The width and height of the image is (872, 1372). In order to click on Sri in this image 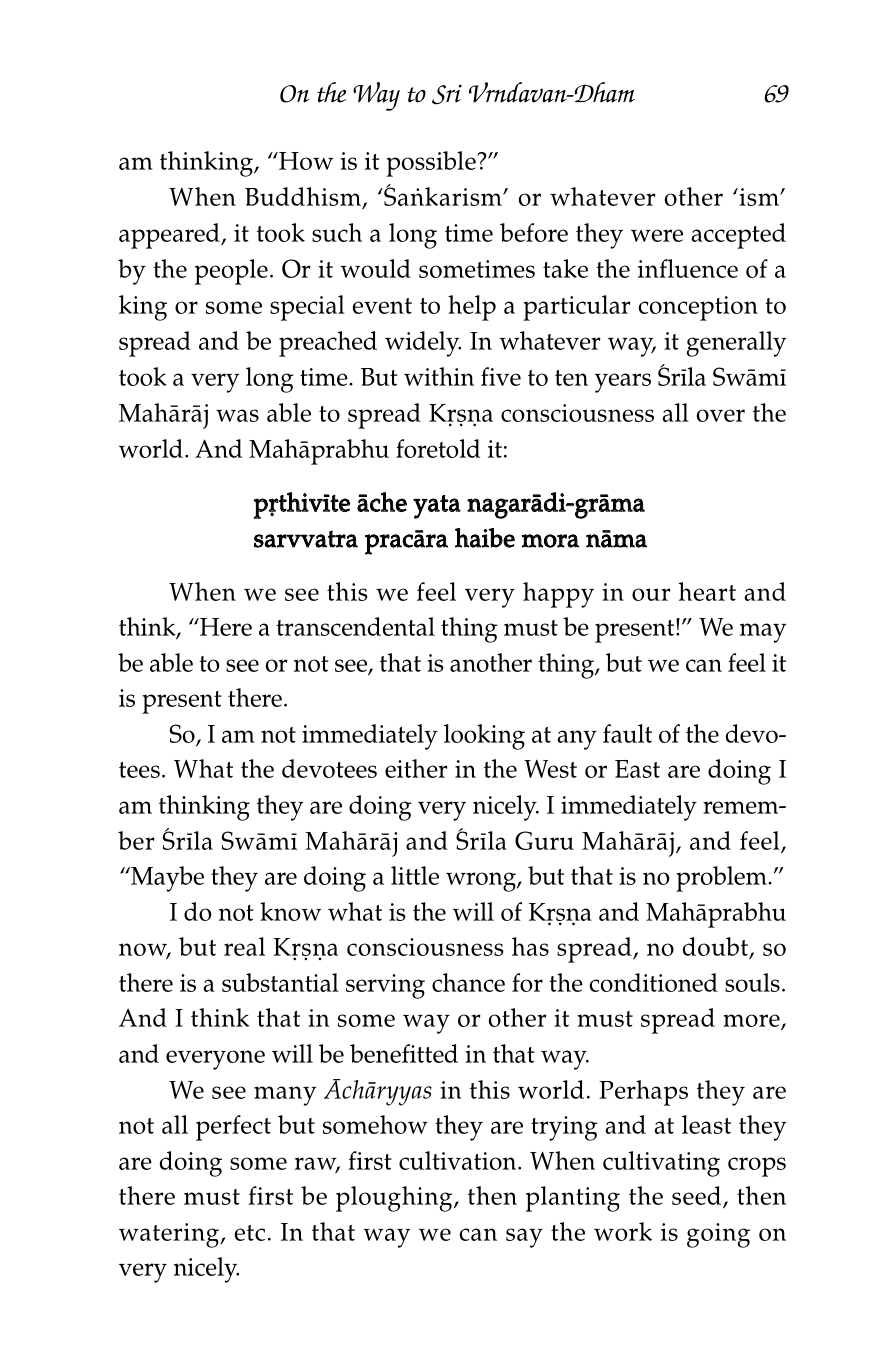, I will do `click(447, 94)`.
